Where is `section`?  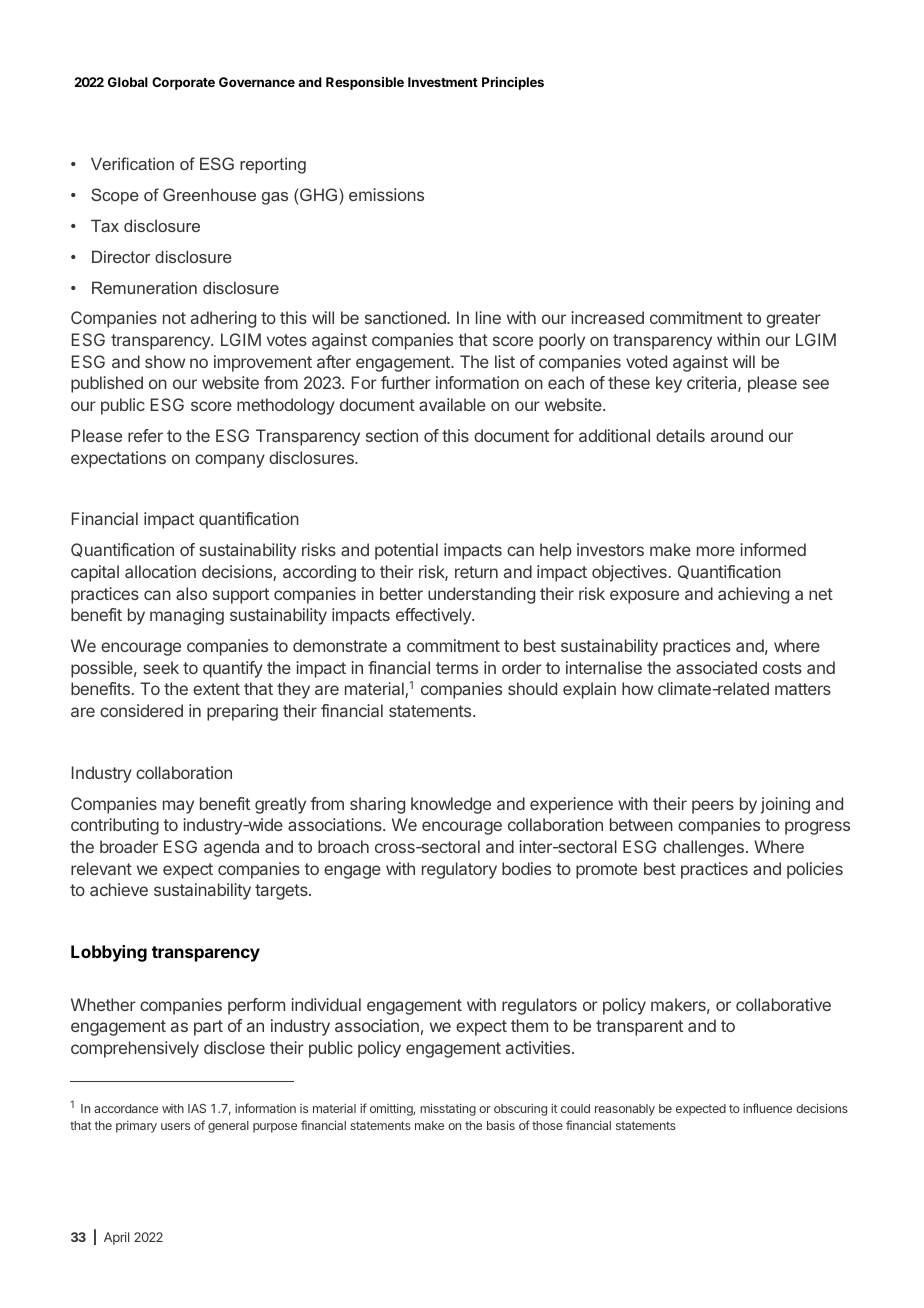 section is located at coordinates (392, 435).
